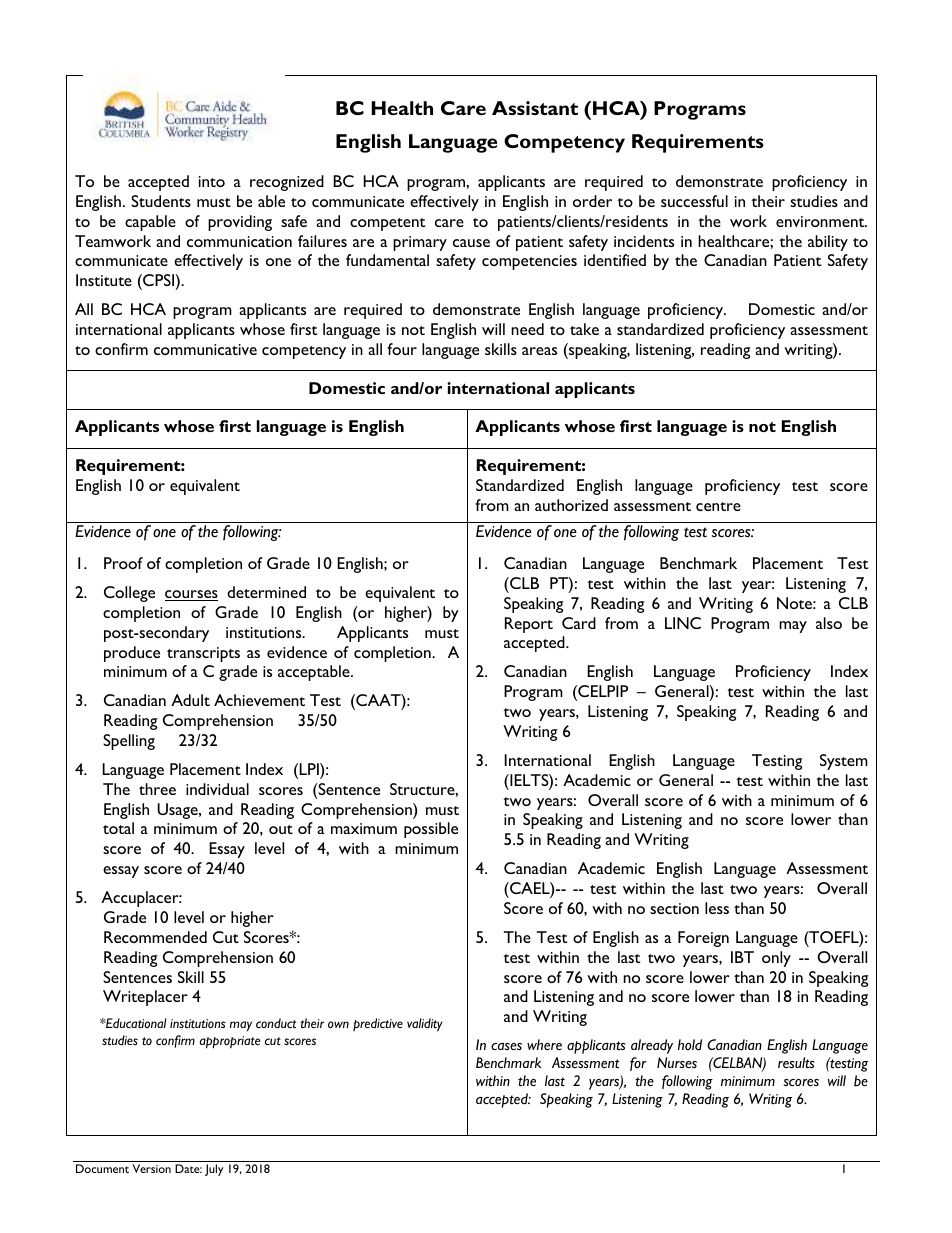 The width and height of the page is (952, 1233). Describe the element at coordinates (212, 181) in the page. I see `into` at that location.
